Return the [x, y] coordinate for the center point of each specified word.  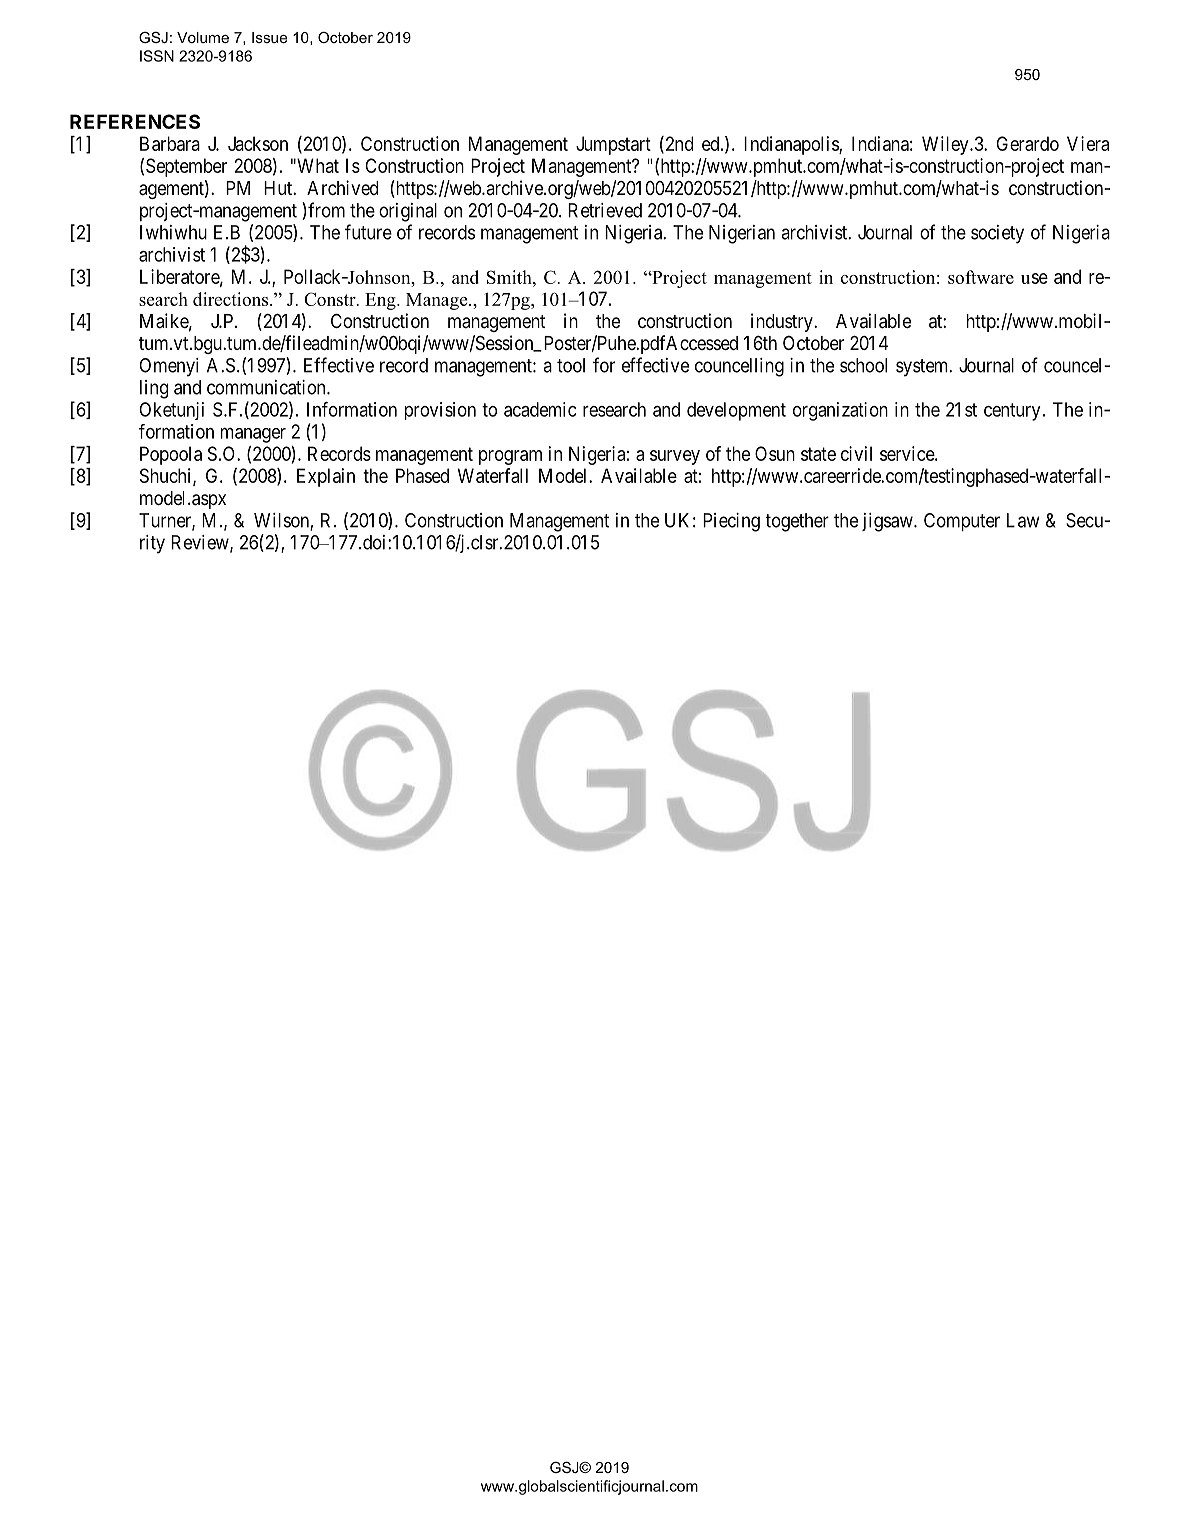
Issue [269, 37]
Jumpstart [613, 145]
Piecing [731, 522]
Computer [962, 522]
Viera [1088, 143]
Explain [326, 477]
